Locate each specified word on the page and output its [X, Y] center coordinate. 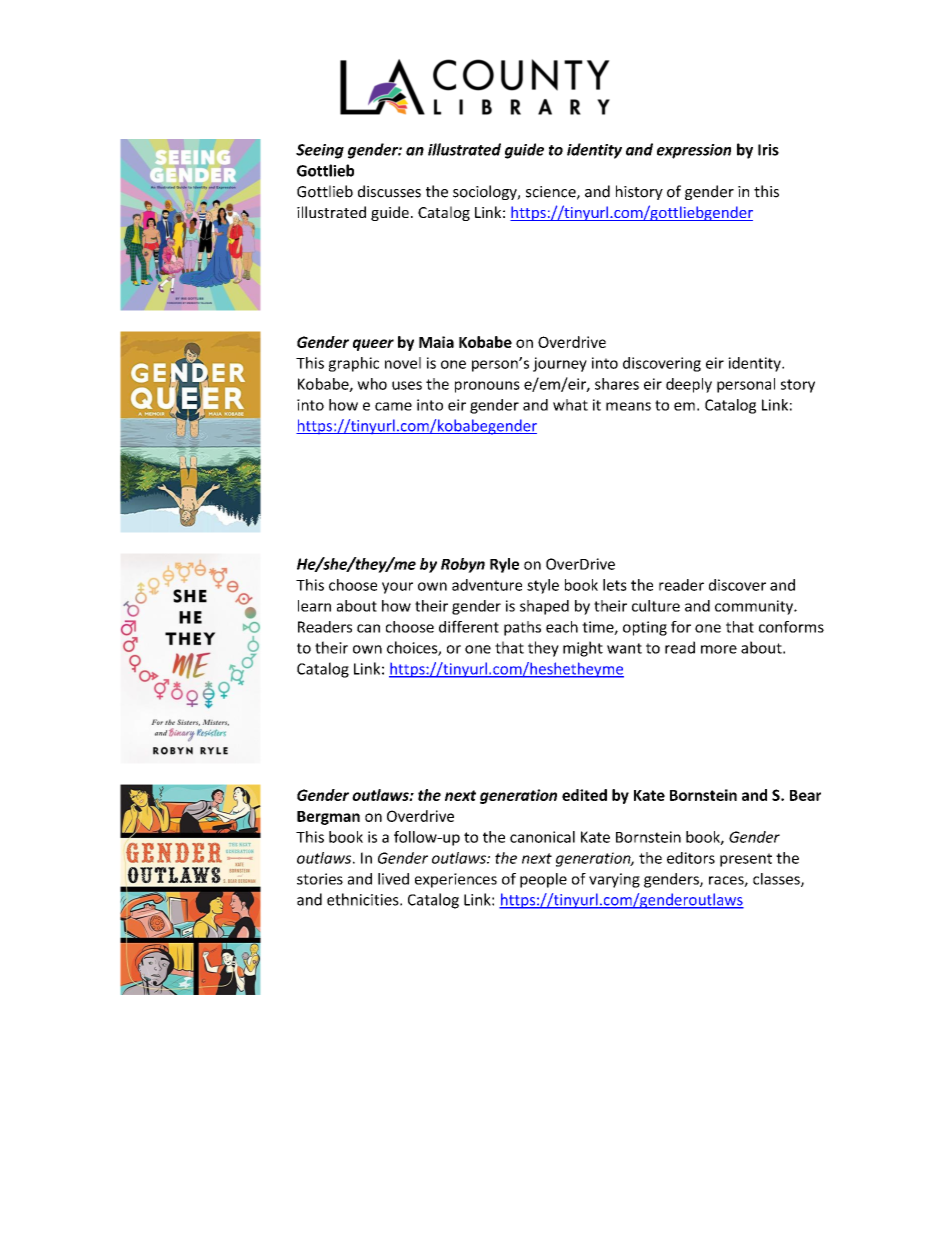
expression [694, 151]
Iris [768, 150]
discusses [389, 191]
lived [393, 879]
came [393, 406]
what [570, 405]
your [397, 588]
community [755, 607]
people [543, 880]
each [562, 627]
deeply [689, 385]
